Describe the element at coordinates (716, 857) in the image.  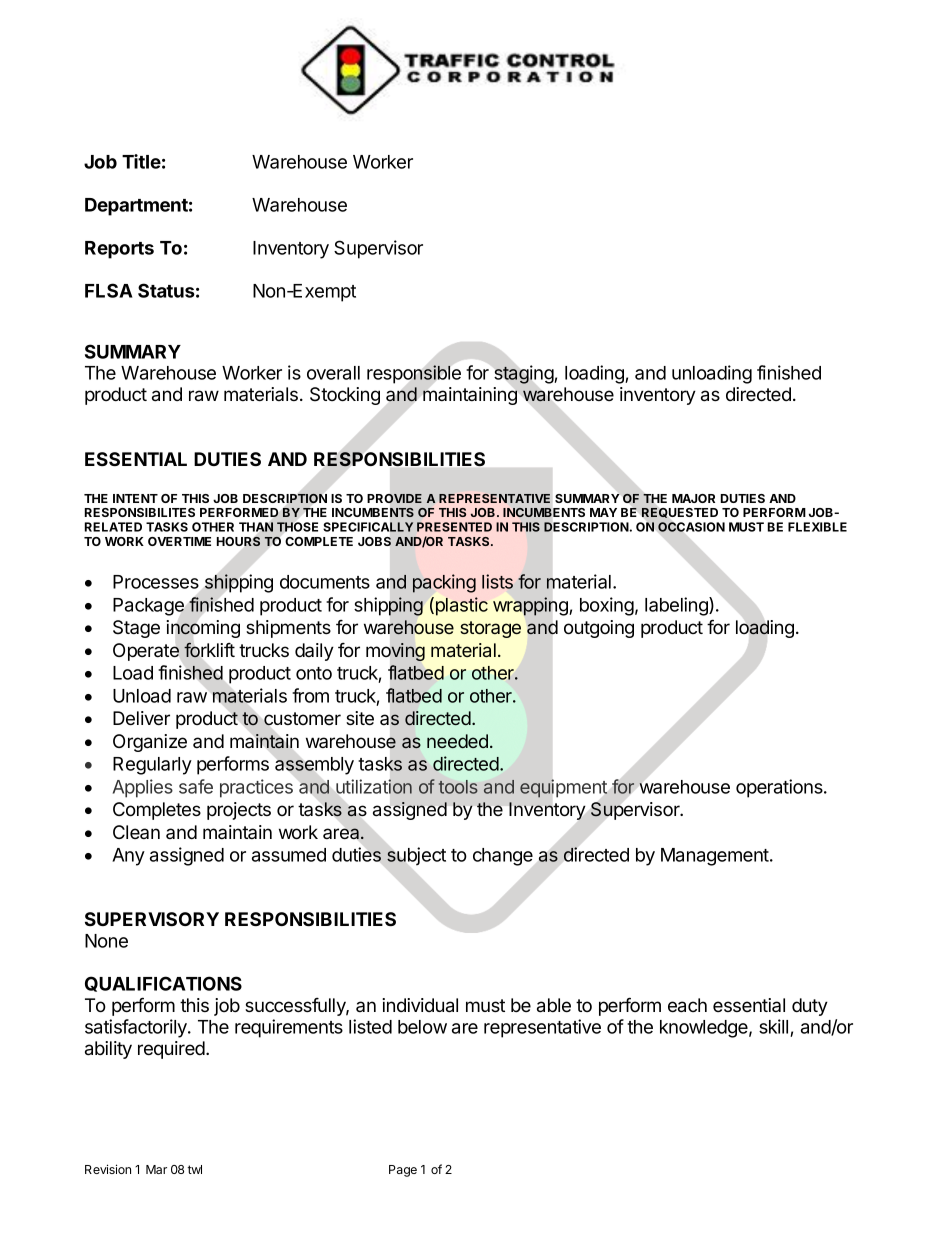
I see `Management` at that location.
